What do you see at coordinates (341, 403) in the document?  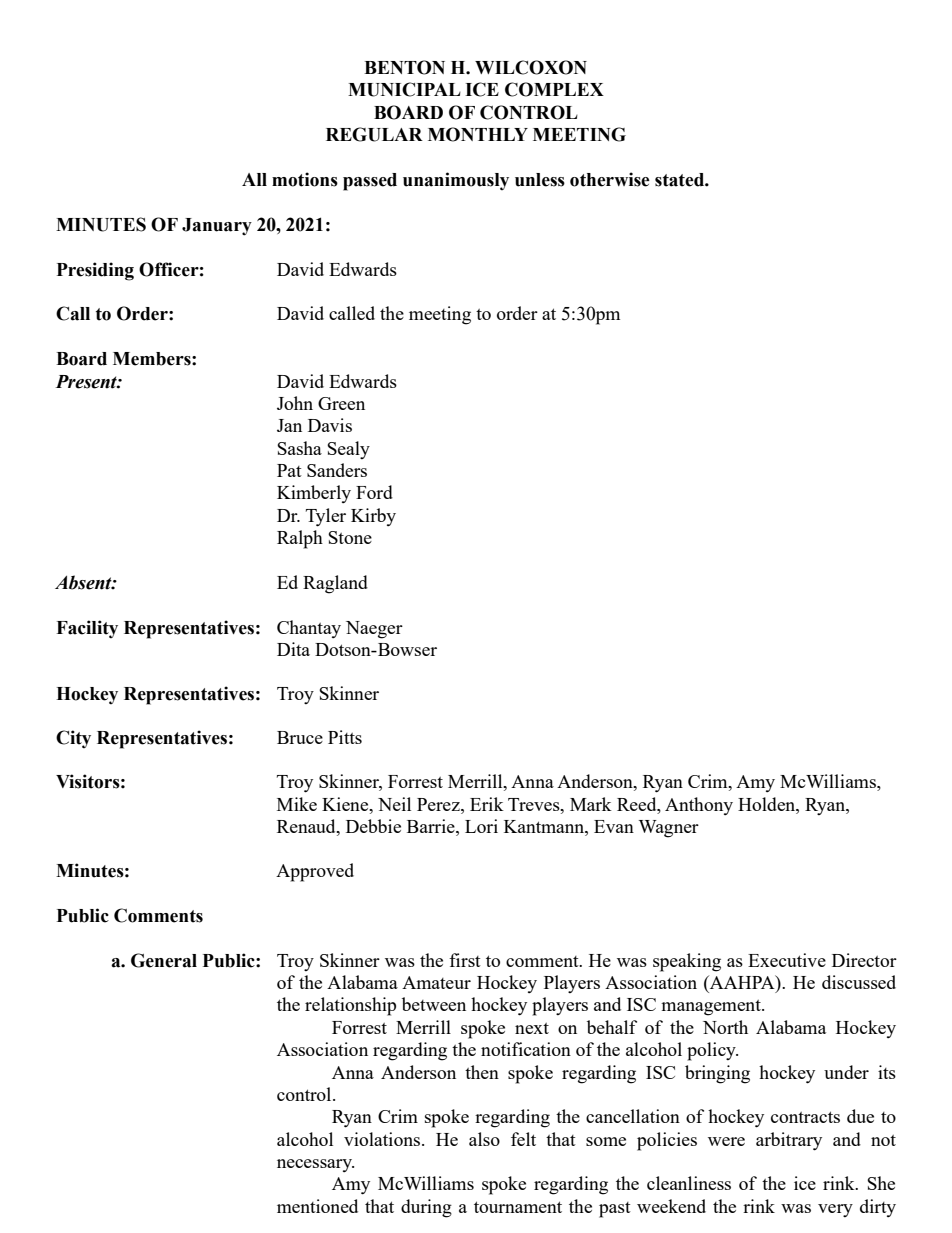 I see `Green` at bounding box center [341, 403].
